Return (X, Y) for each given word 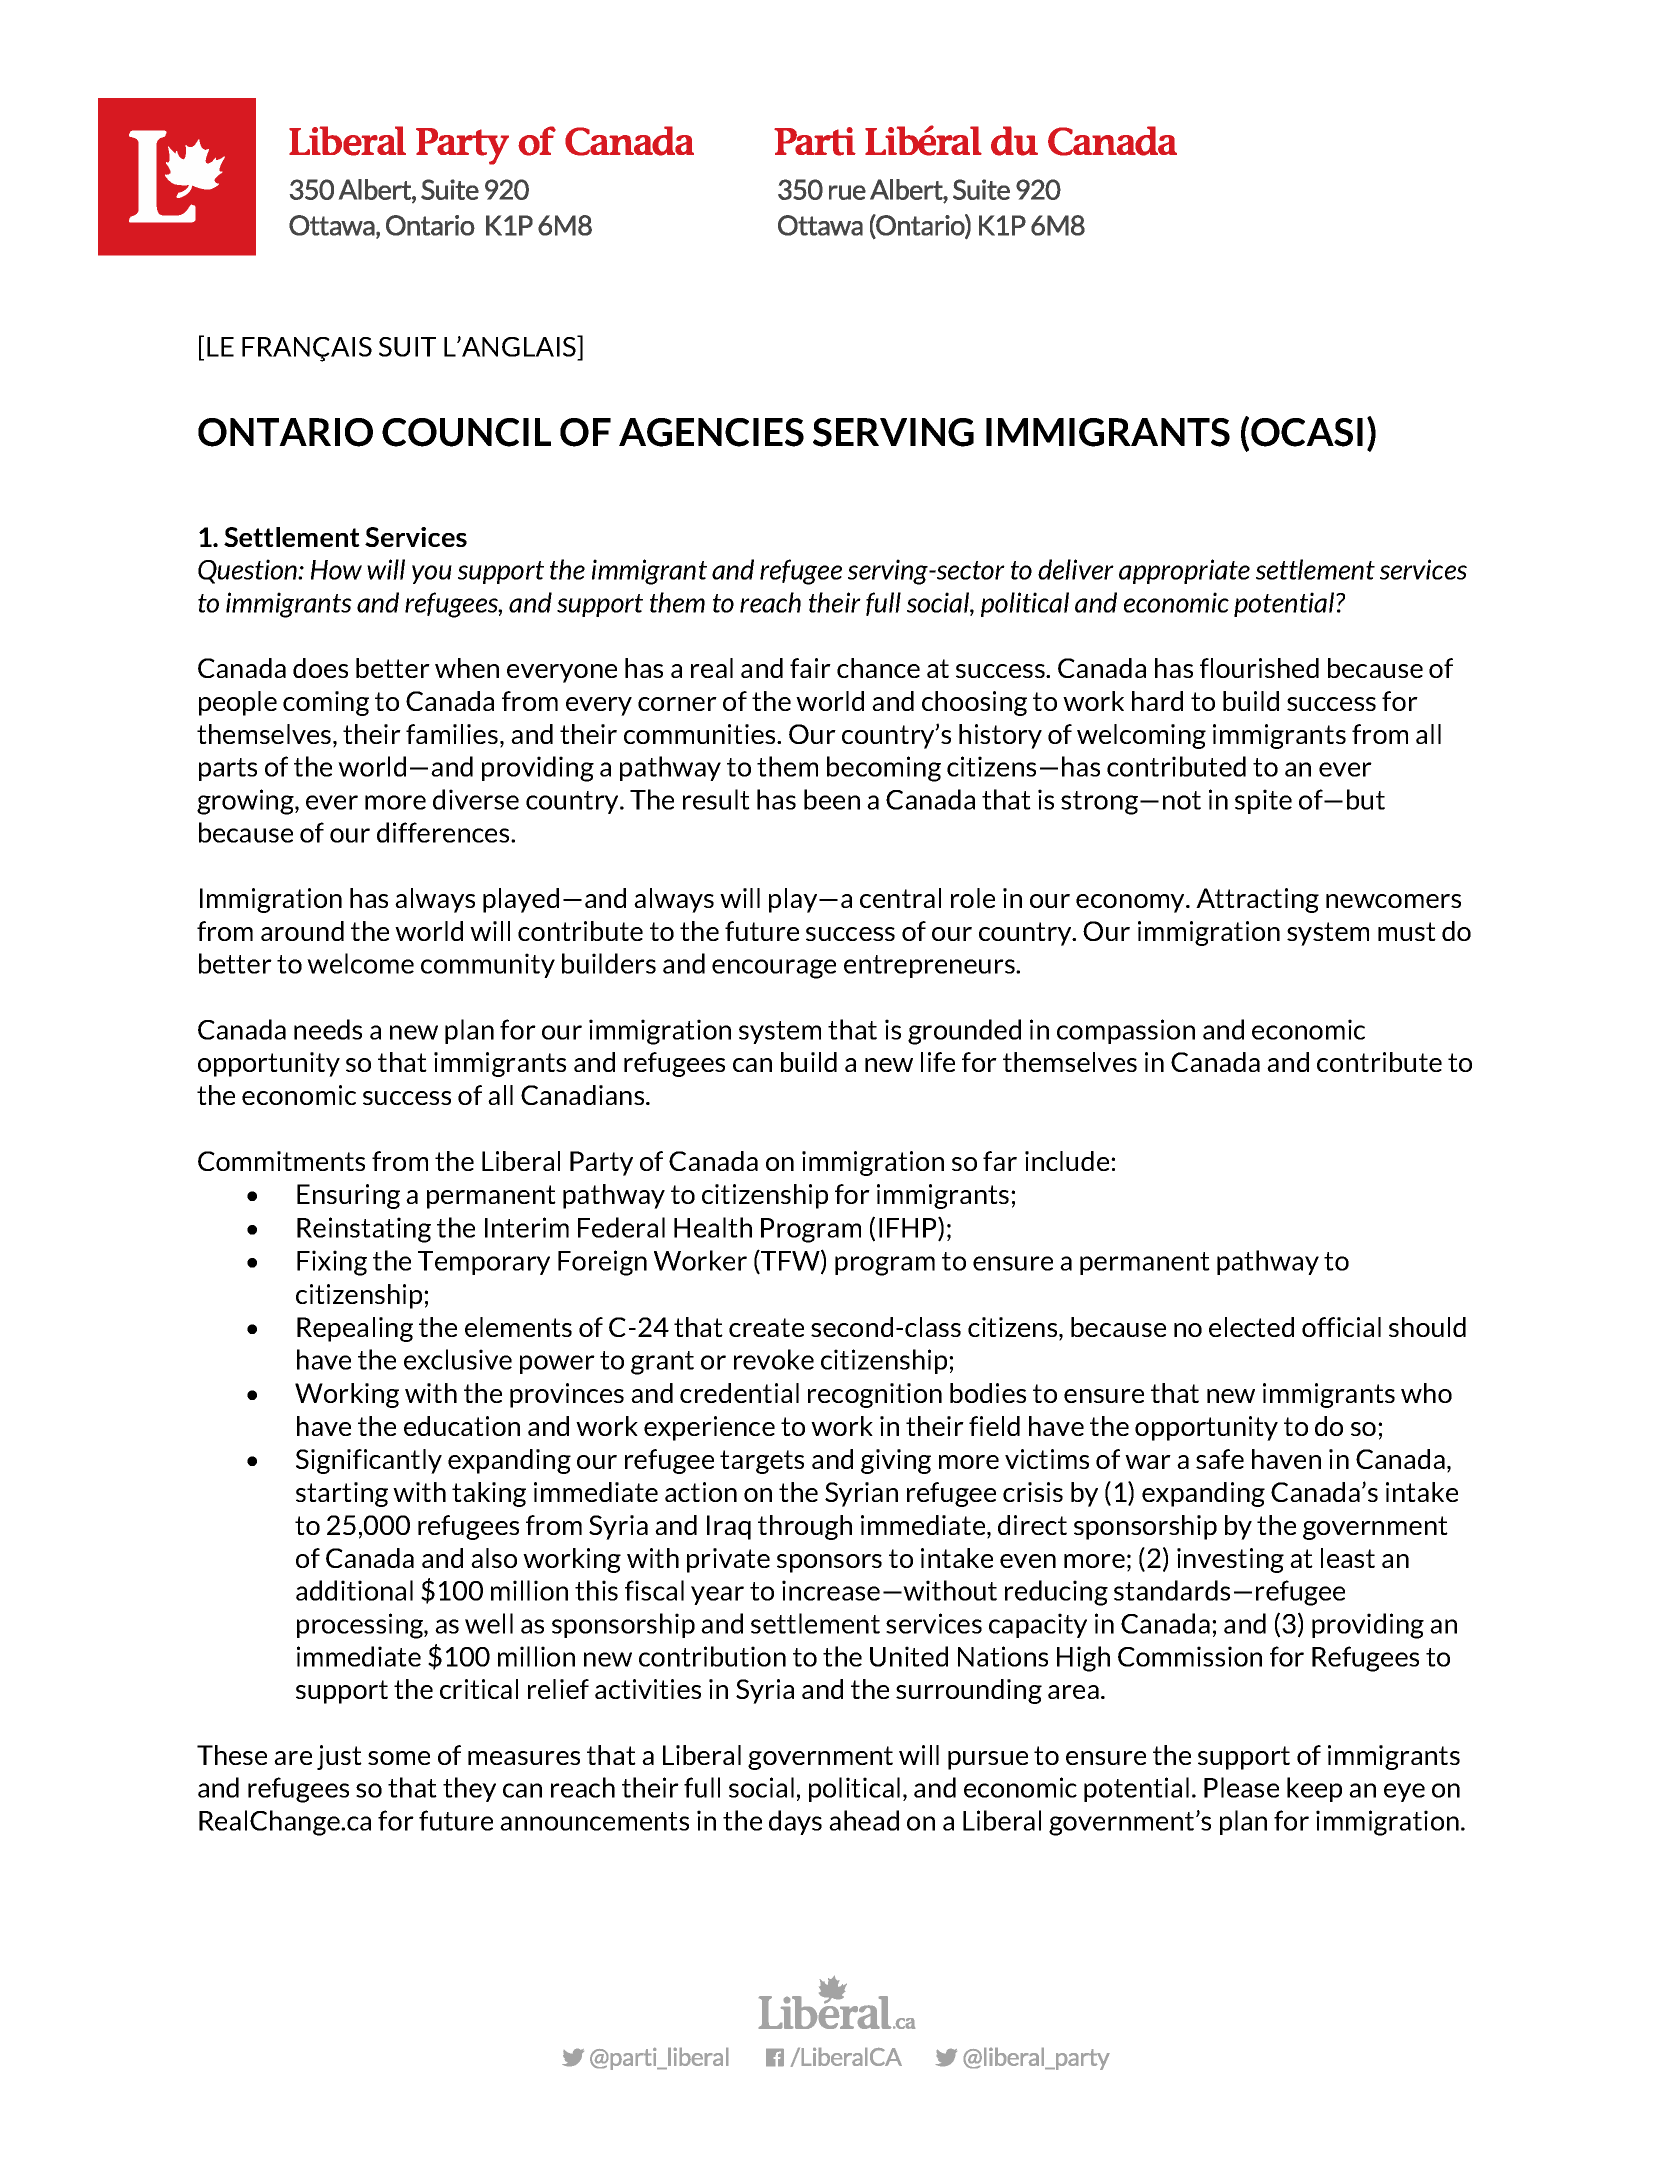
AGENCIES (711, 432)
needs (328, 1029)
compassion (1126, 1031)
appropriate (1184, 571)
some (399, 1758)
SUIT (407, 347)
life (938, 1062)
